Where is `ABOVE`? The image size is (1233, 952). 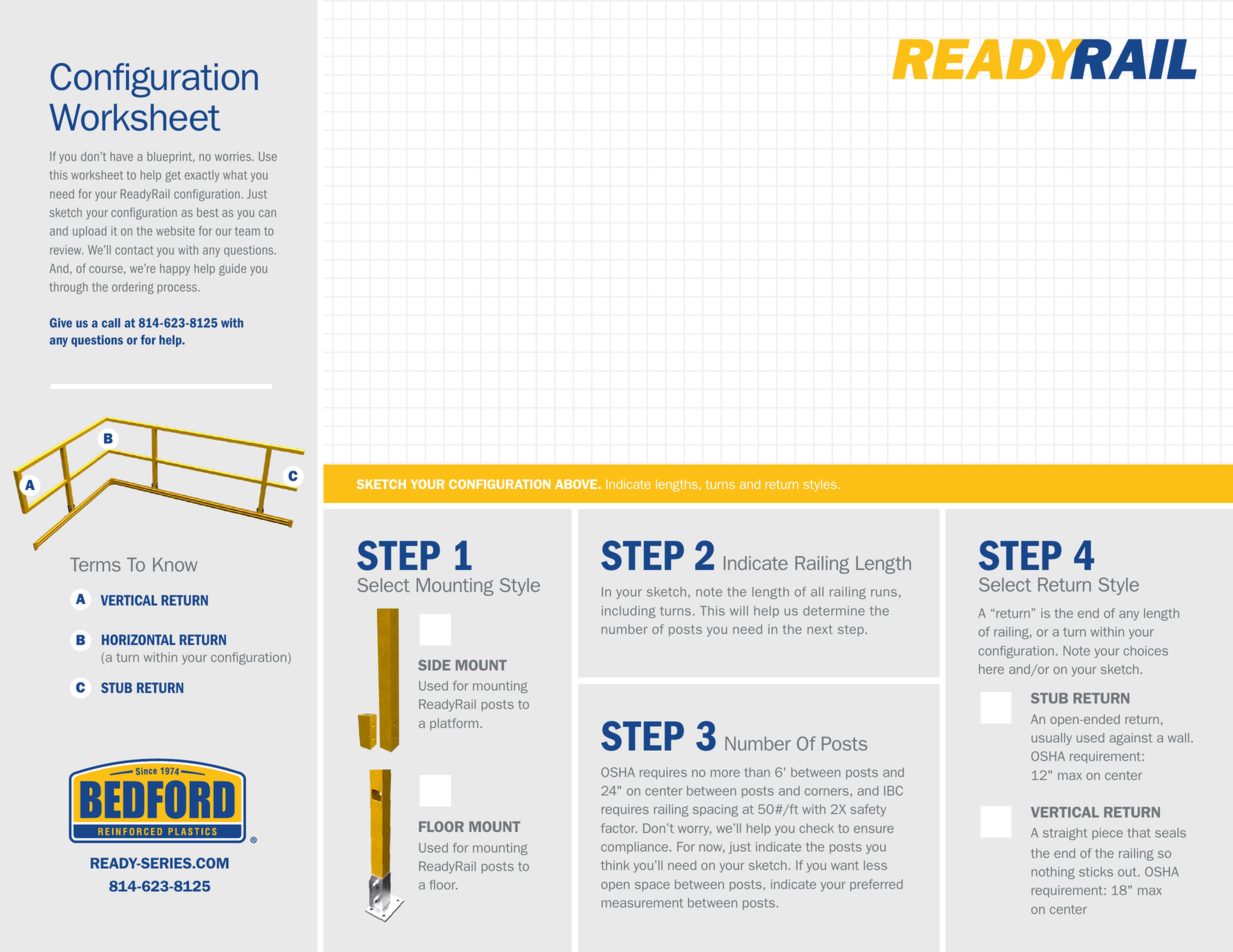 ABOVE is located at coordinates (577, 484).
